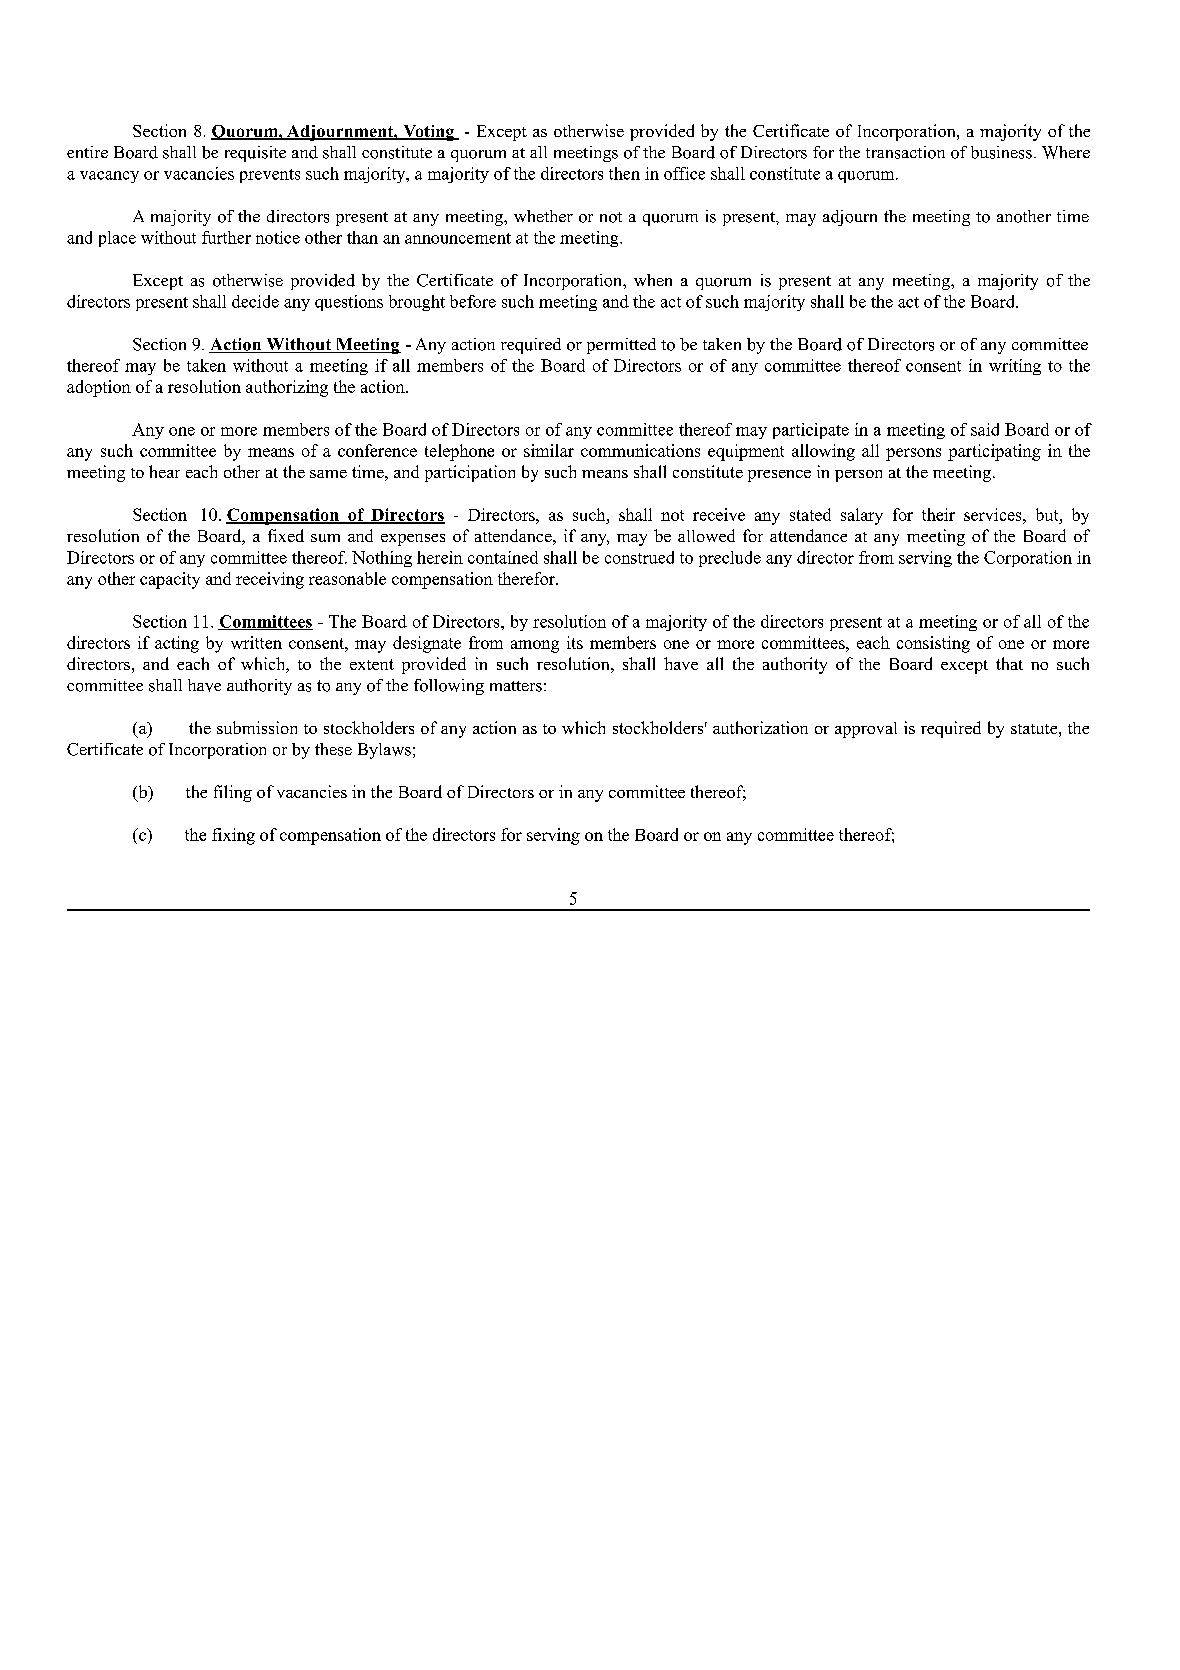 Image resolution: width=1180 pixels, height=1670 pixels. I want to click on fixing, so click(233, 836).
